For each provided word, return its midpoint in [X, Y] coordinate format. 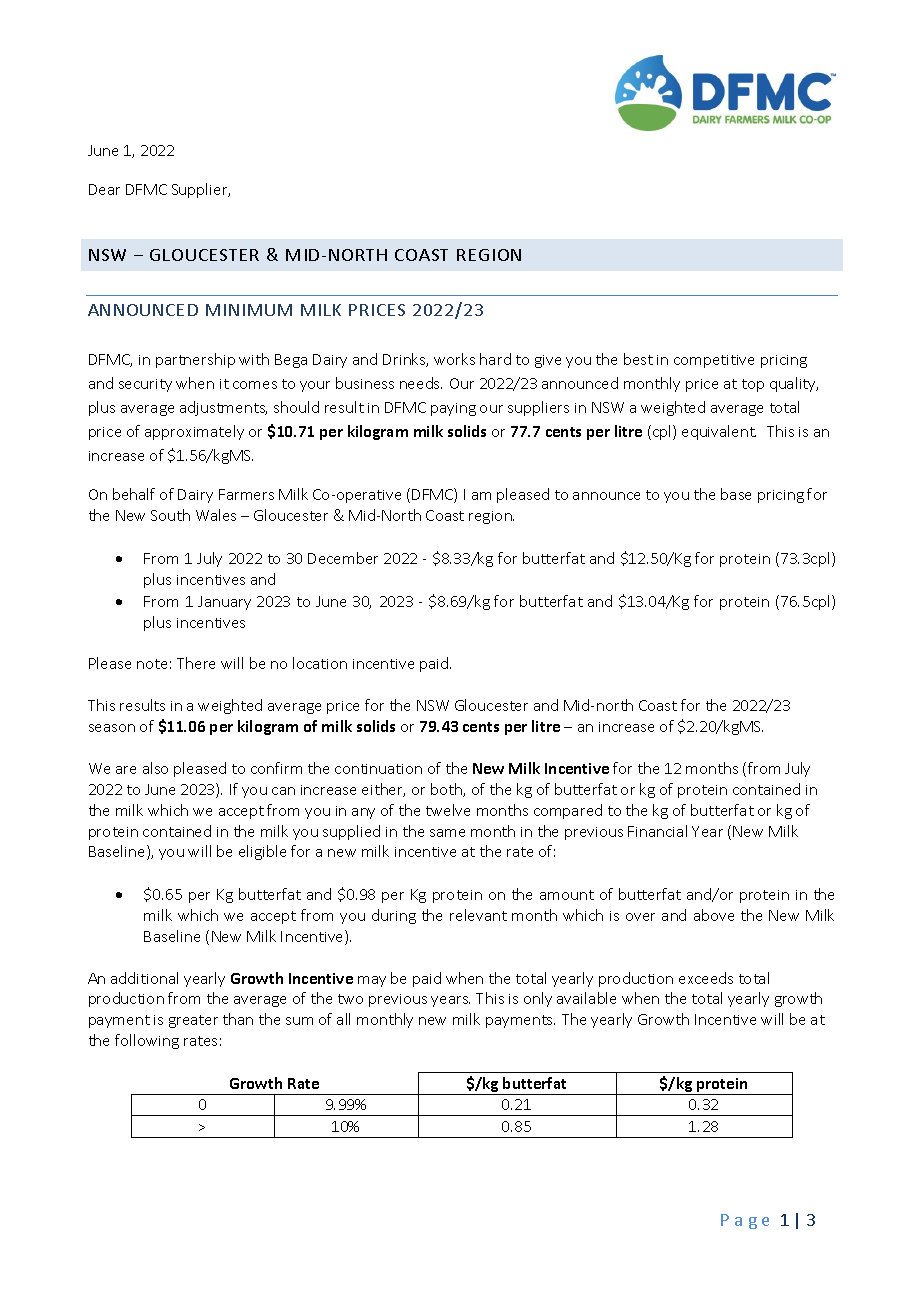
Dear [104, 189]
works [454, 359]
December [343, 558]
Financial [657, 831]
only [538, 999]
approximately [194, 432]
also [155, 768]
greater [193, 1021]
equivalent [719, 432]
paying [453, 409]
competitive [714, 361]
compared [568, 811]
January [224, 603]
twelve [448, 810]
